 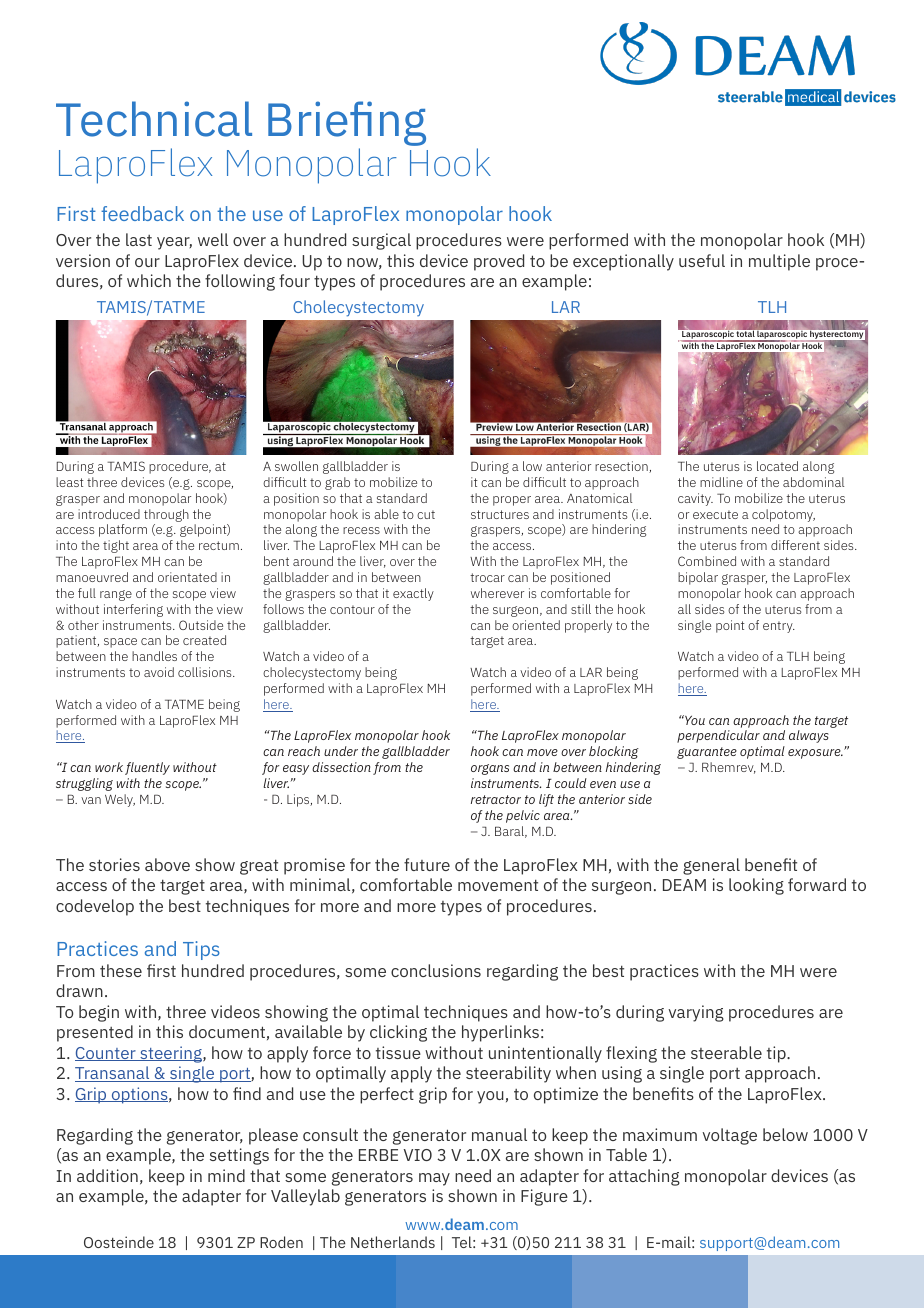 I want to click on Briefing, so click(x=347, y=125).
